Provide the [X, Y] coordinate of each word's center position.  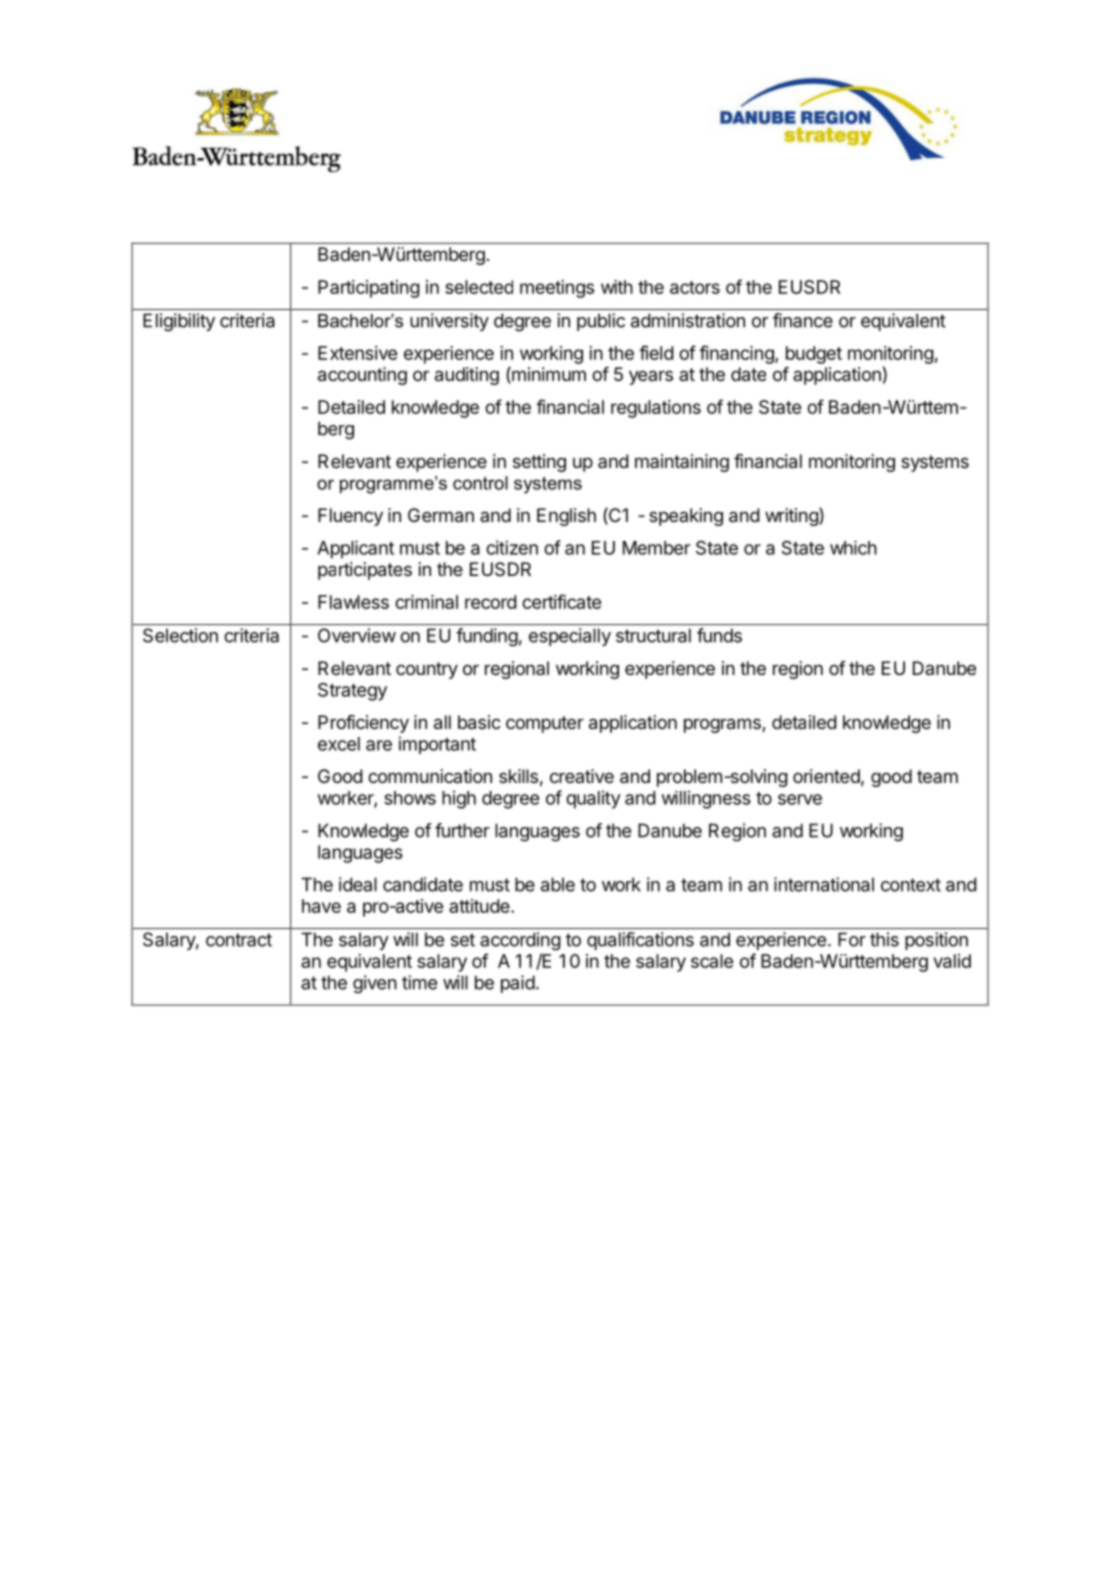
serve [800, 799]
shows [410, 798]
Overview [357, 635]
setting [539, 463]
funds [719, 635]
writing [792, 516]
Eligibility [179, 322]
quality [593, 799]
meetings [557, 289]
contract [239, 940]
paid [518, 984]
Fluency [350, 517]
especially [570, 637]
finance [803, 320]
